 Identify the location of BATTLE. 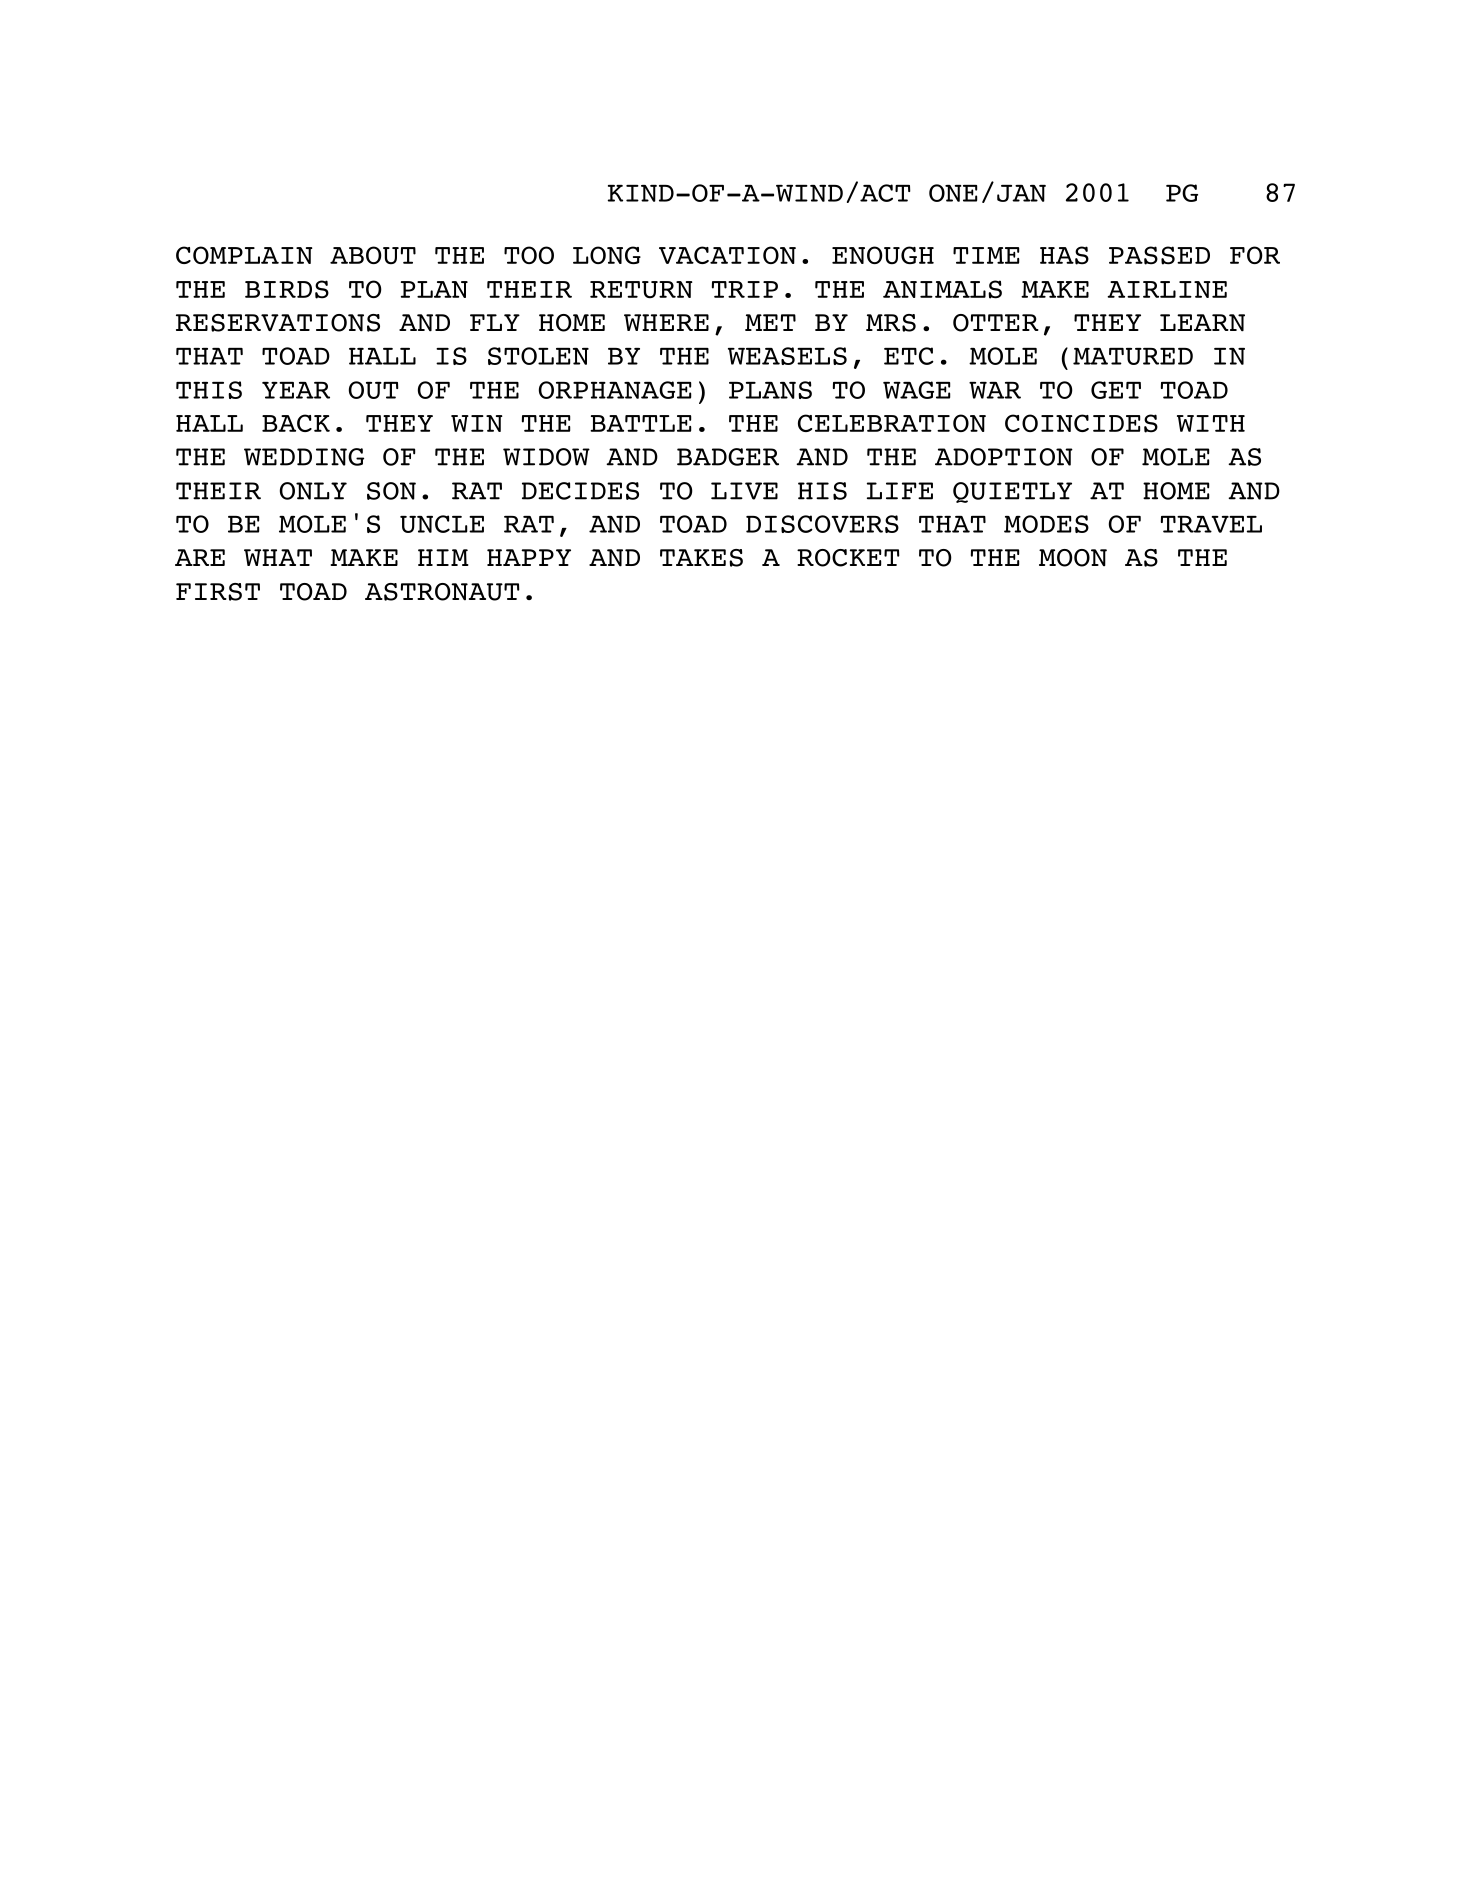
(640, 423).
